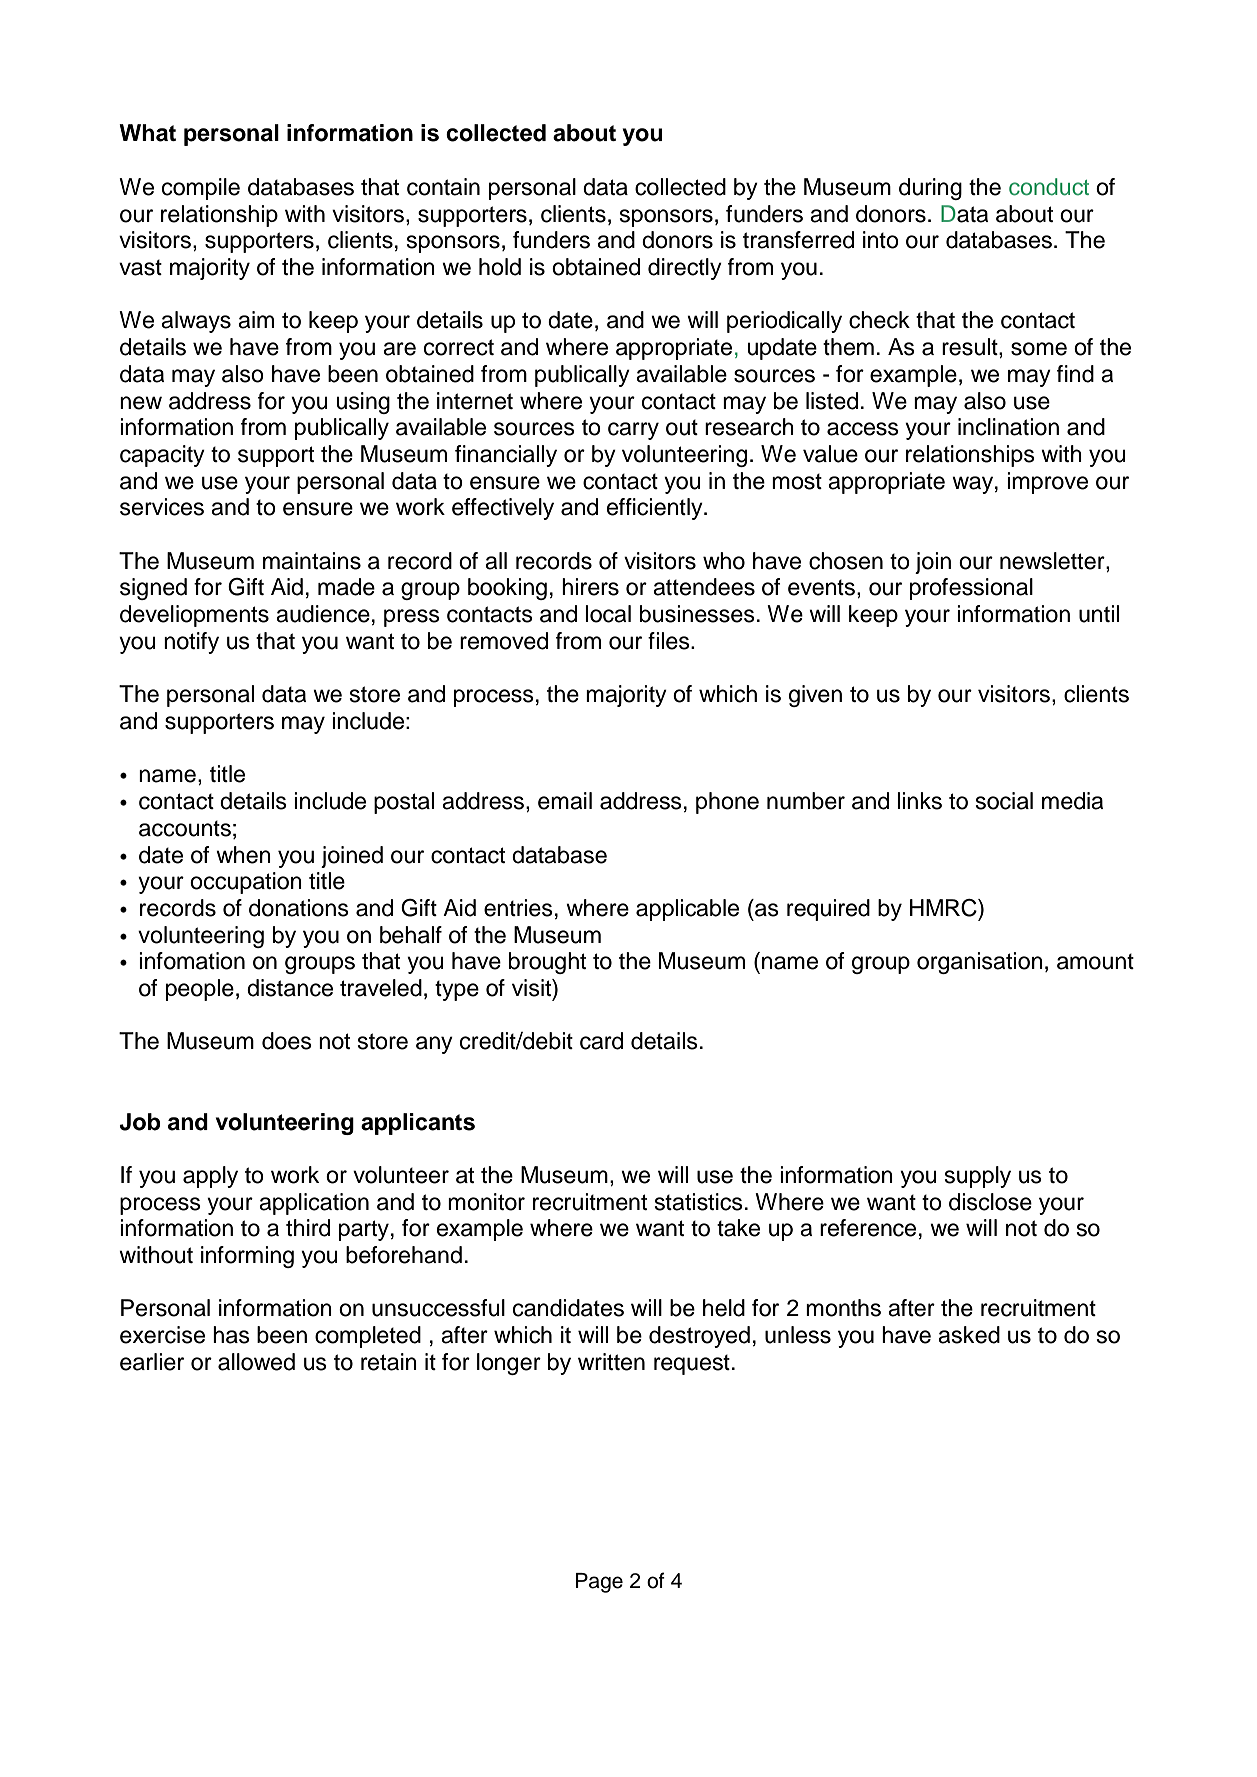 The height and width of the image is (1777, 1257). What do you see at coordinates (944, 908) in the image?
I see `HMRC` at bounding box center [944, 908].
